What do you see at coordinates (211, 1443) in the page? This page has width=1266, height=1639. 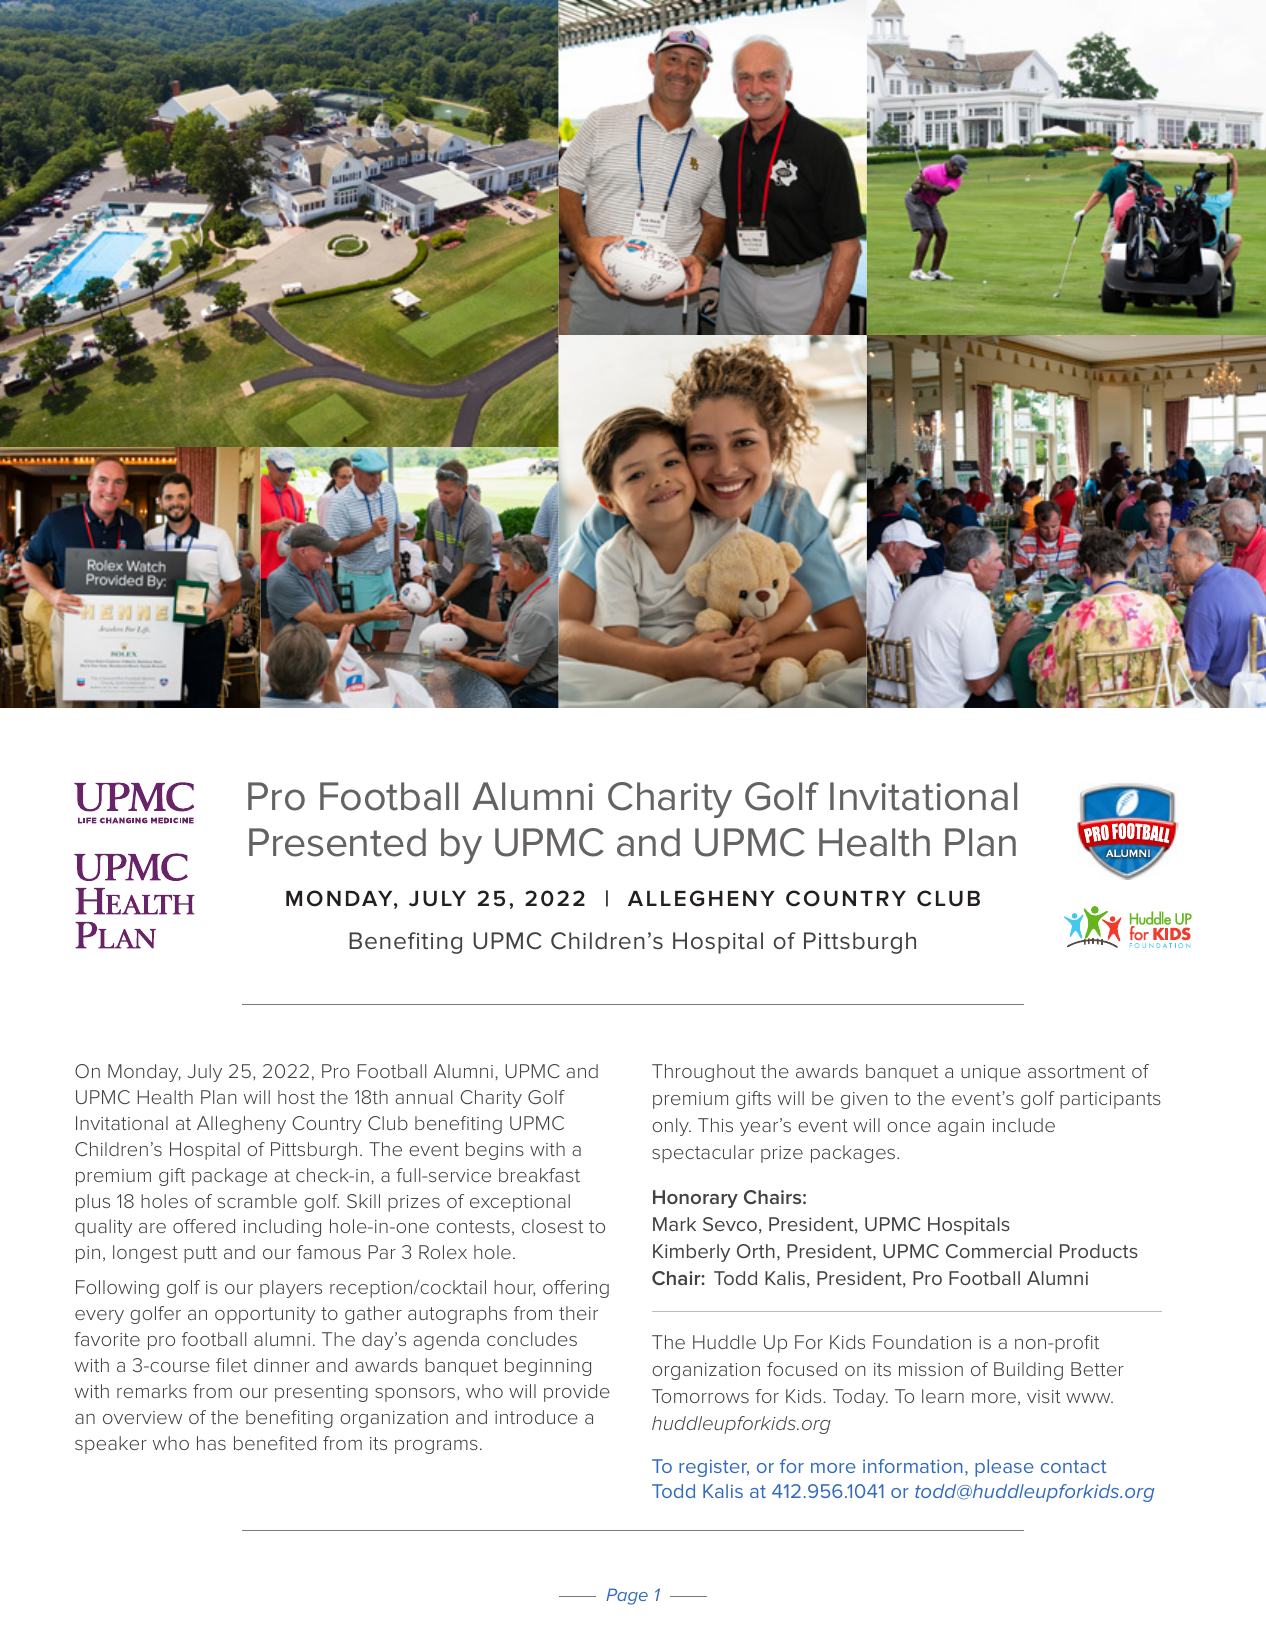 I see `has` at bounding box center [211, 1443].
